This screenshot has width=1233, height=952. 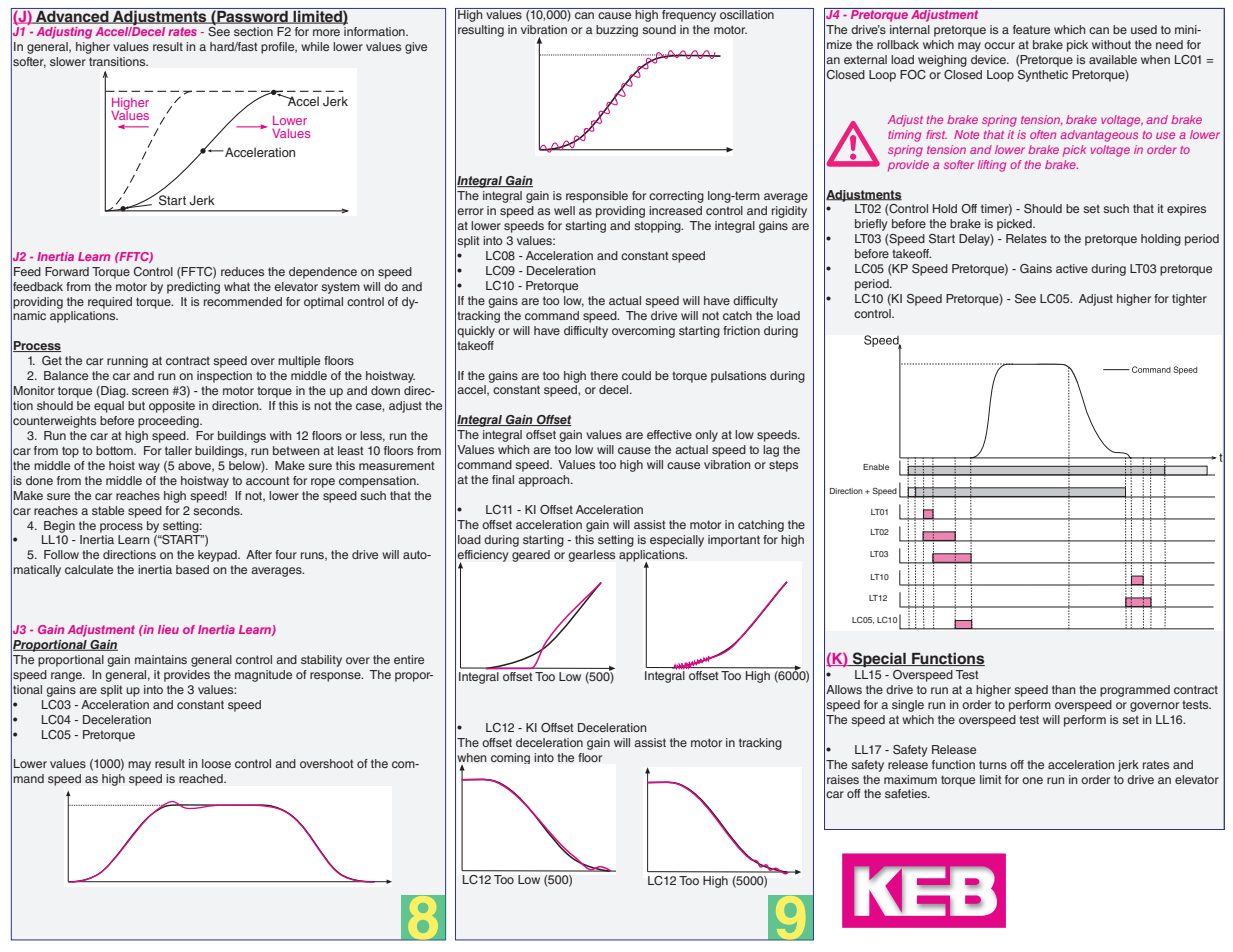 What do you see at coordinates (315, 46) in the screenshot?
I see `while` at bounding box center [315, 46].
